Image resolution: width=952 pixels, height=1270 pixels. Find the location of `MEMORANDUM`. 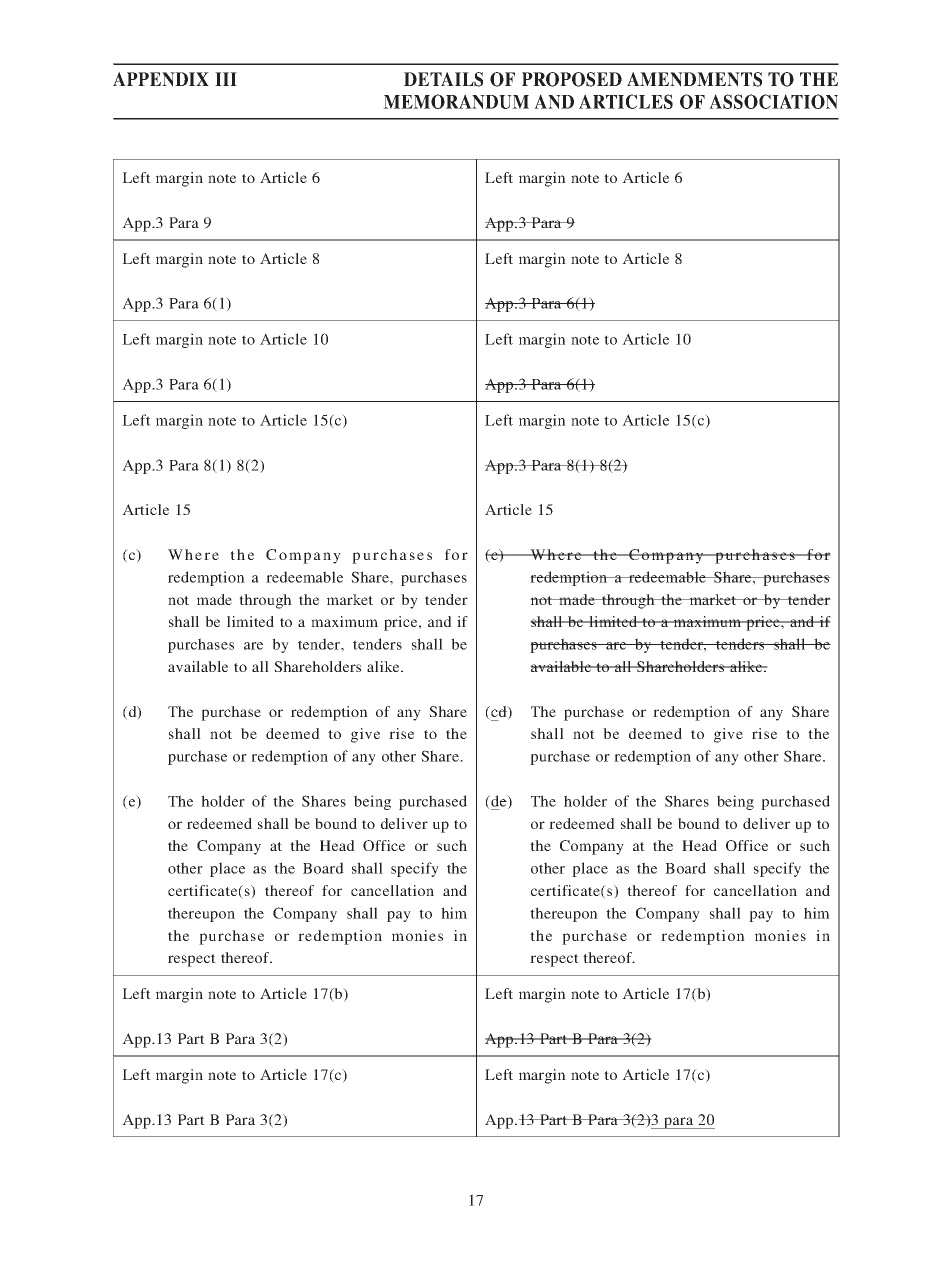

MEMORANDUM is located at coordinates (456, 101).
